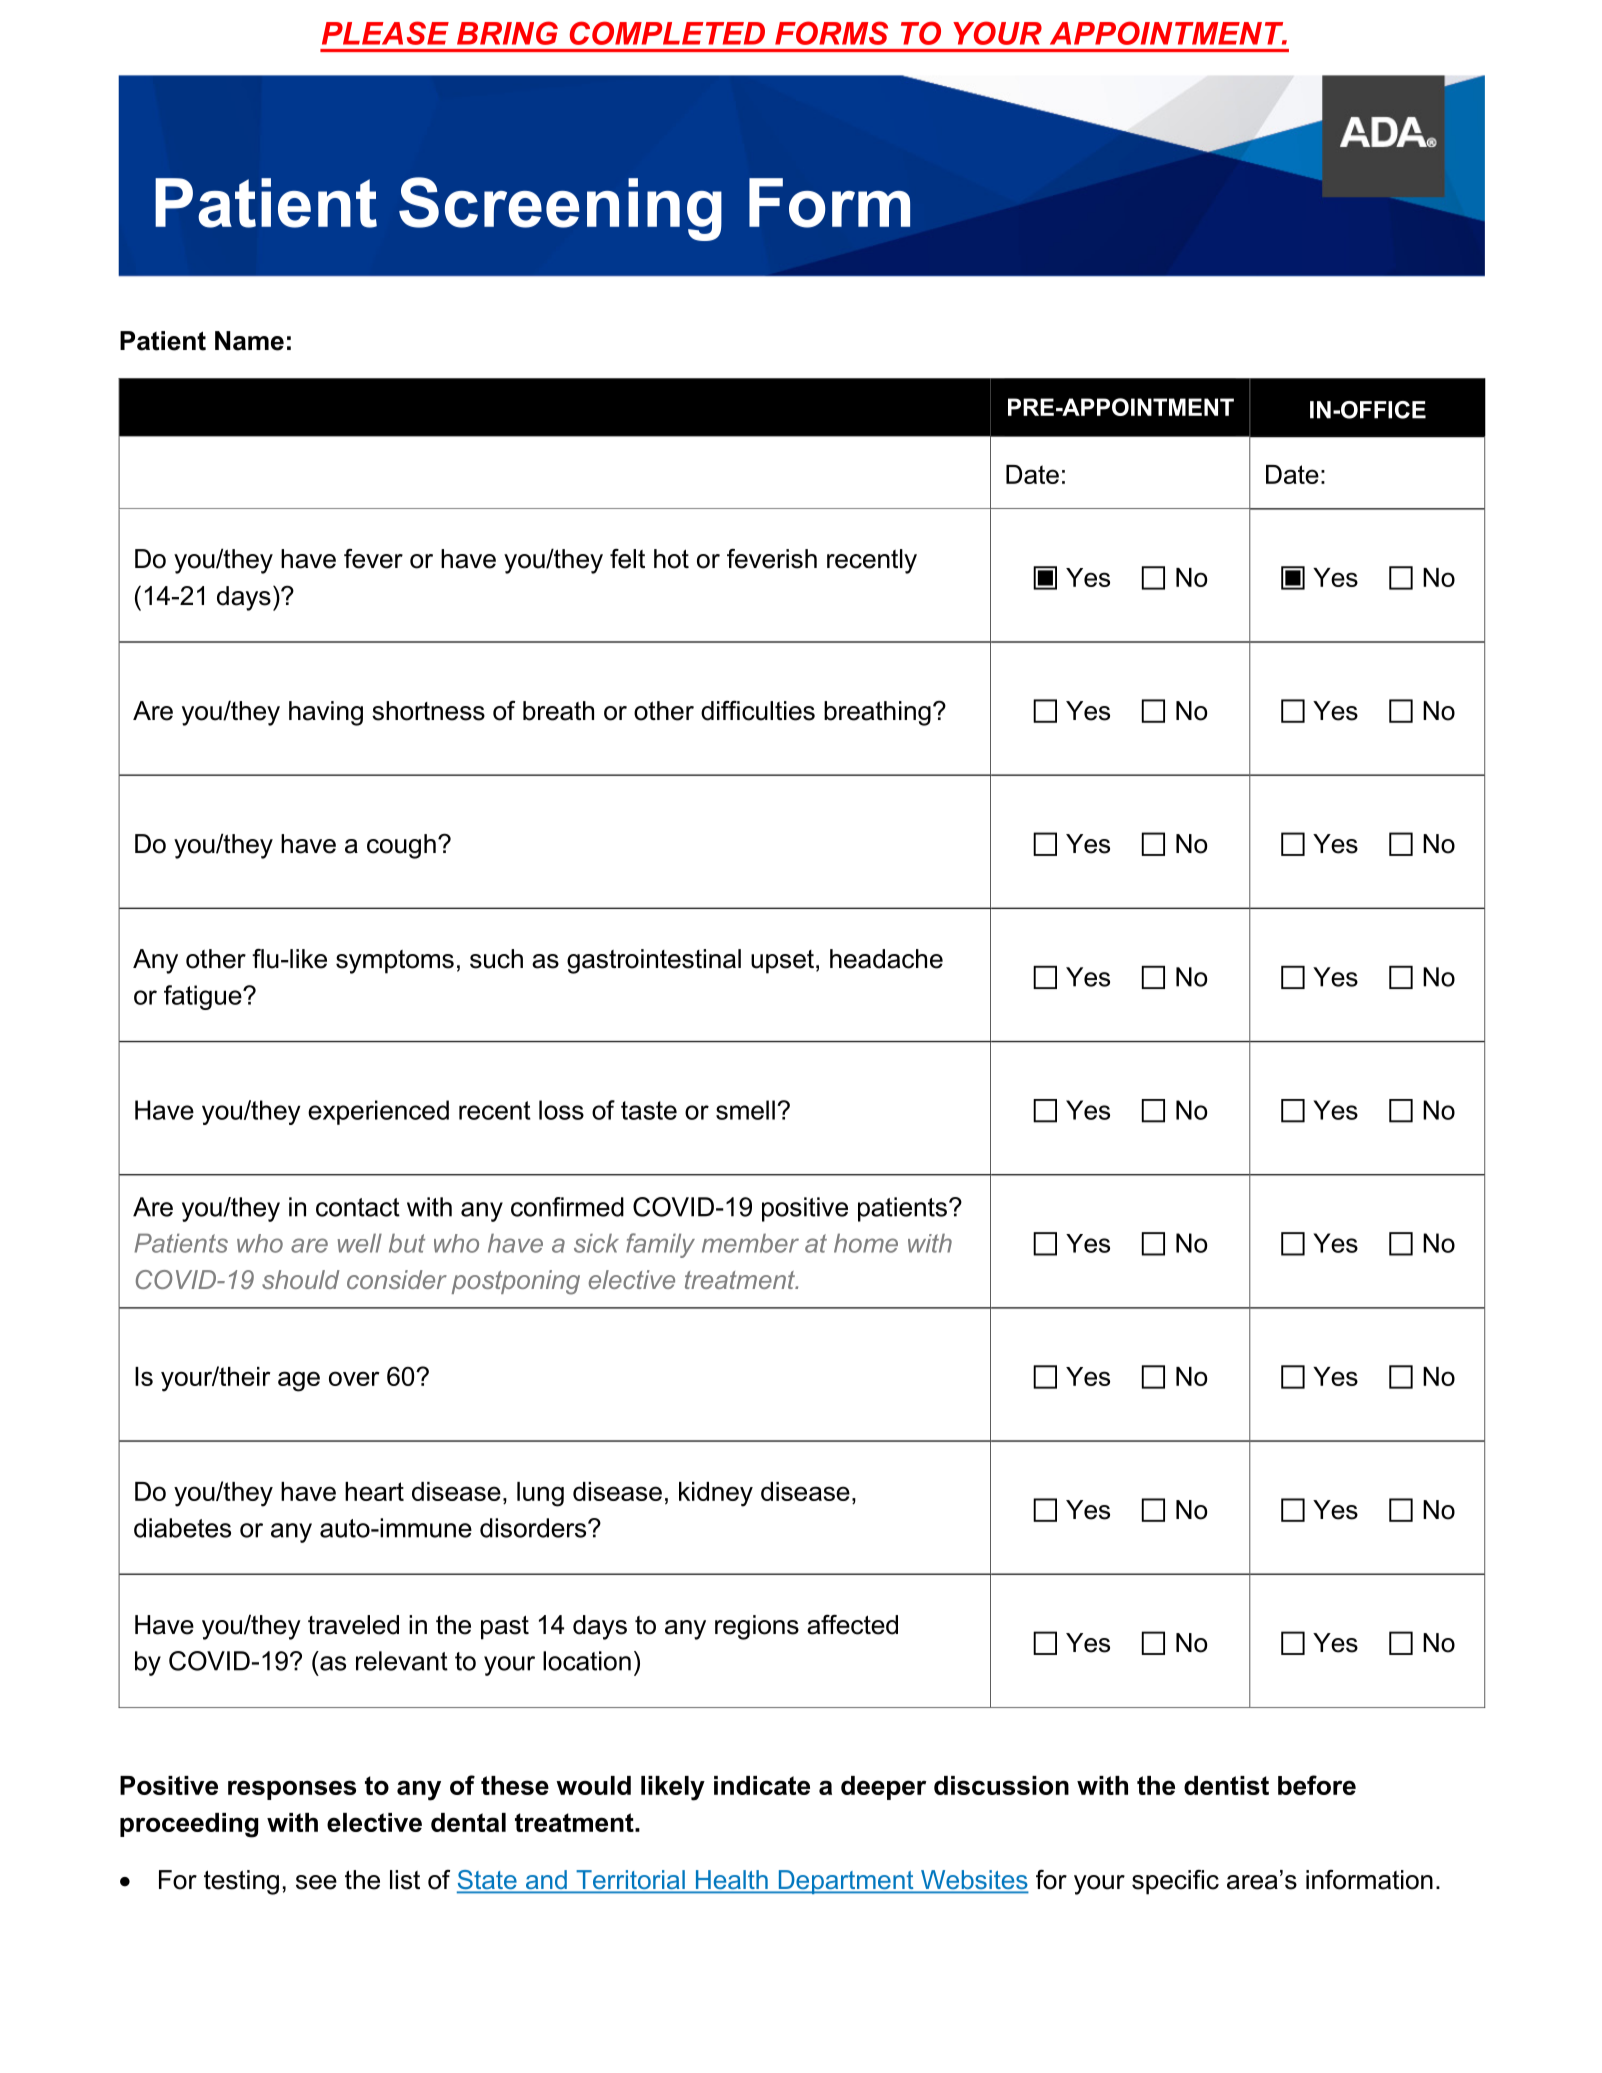 Image resolution: width=1602 pixels, height=2073 pixels. I want to click on home, so click(866, 1243).
